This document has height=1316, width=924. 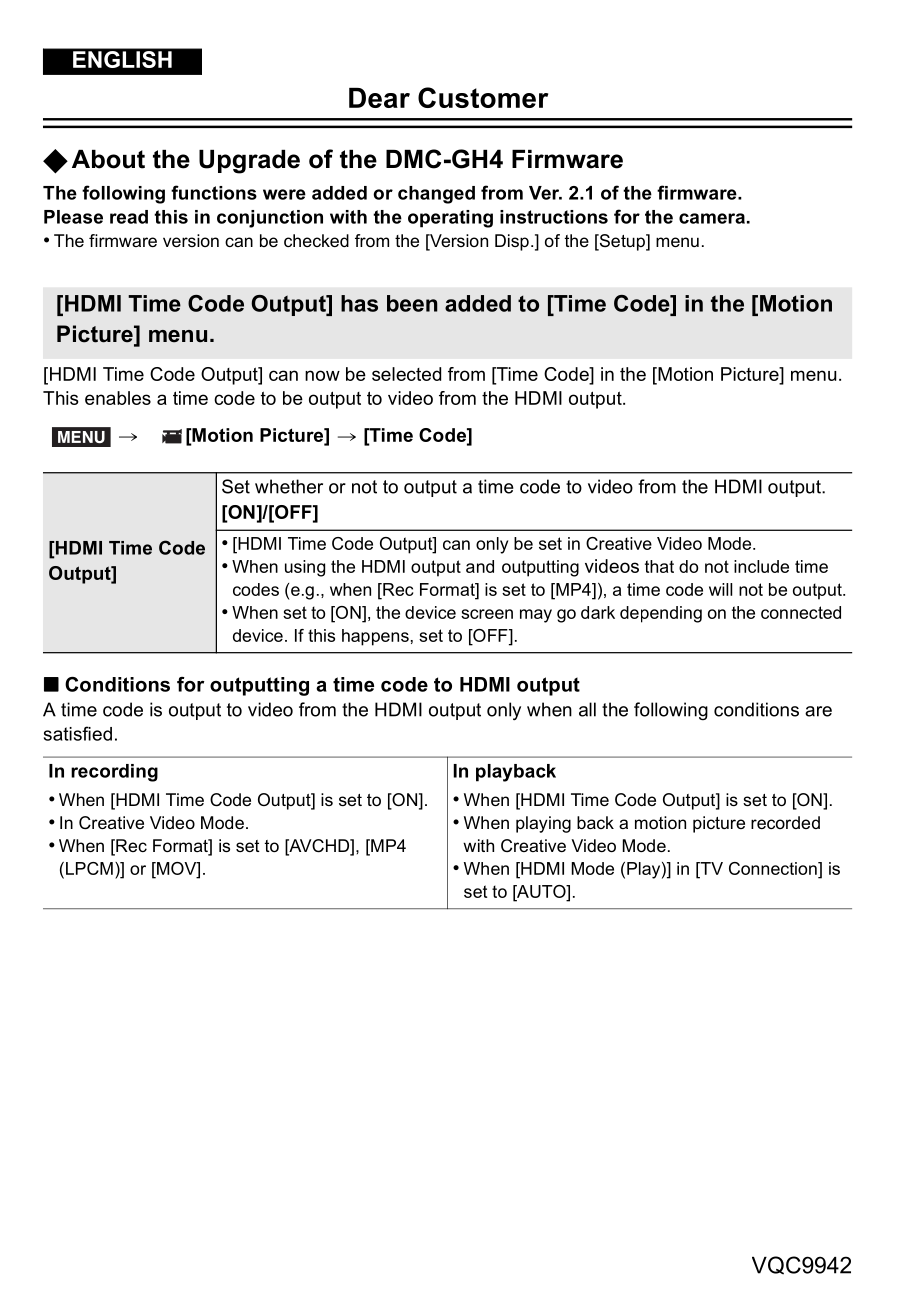 I want to click on recording, so click(x=114, y=773).
